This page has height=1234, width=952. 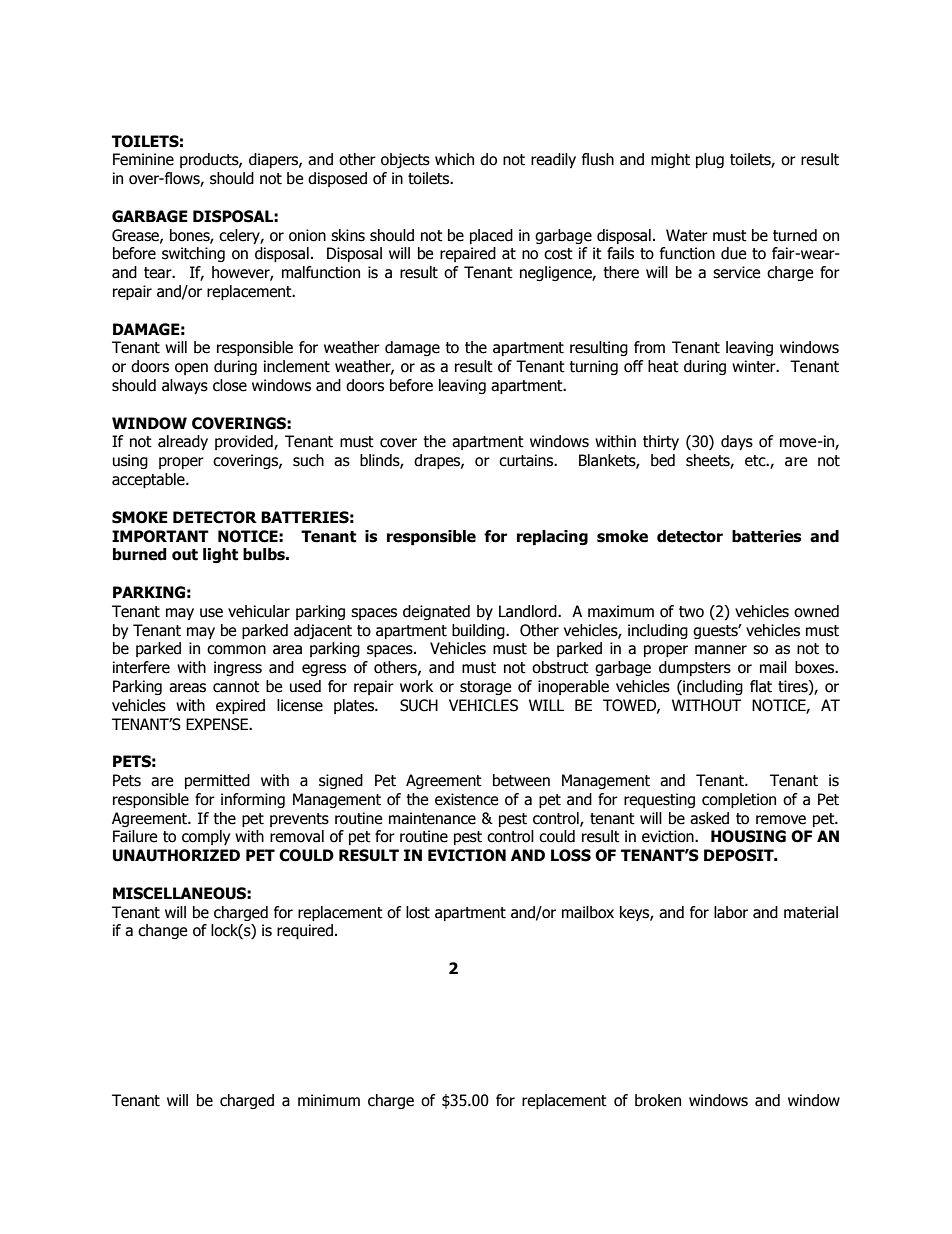 What do you see at coordinates (593, 367) in the page?
I see `turning` at bounding box center [593, 367].
